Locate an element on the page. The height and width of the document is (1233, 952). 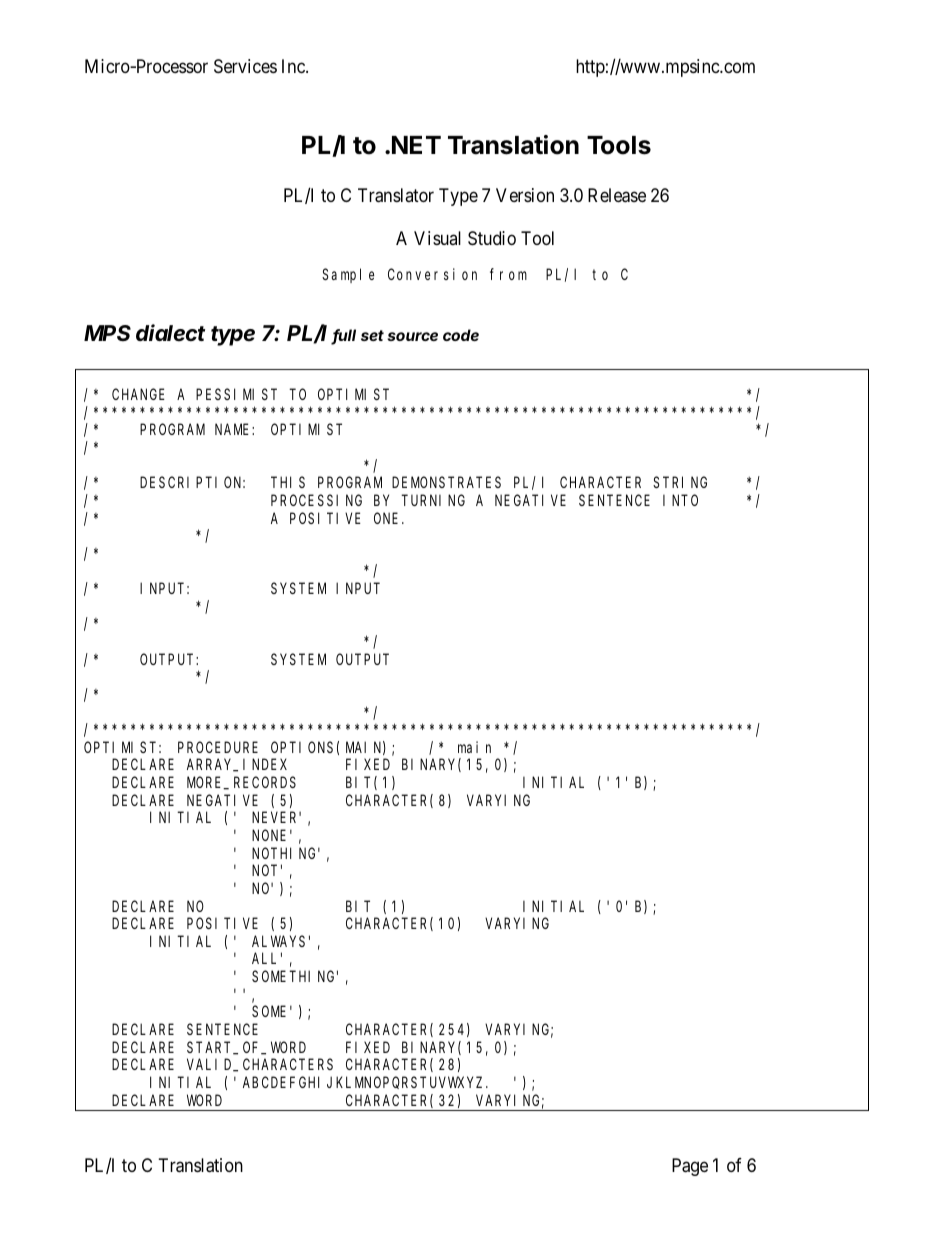
Studio is located at coordinates (492, 238).
